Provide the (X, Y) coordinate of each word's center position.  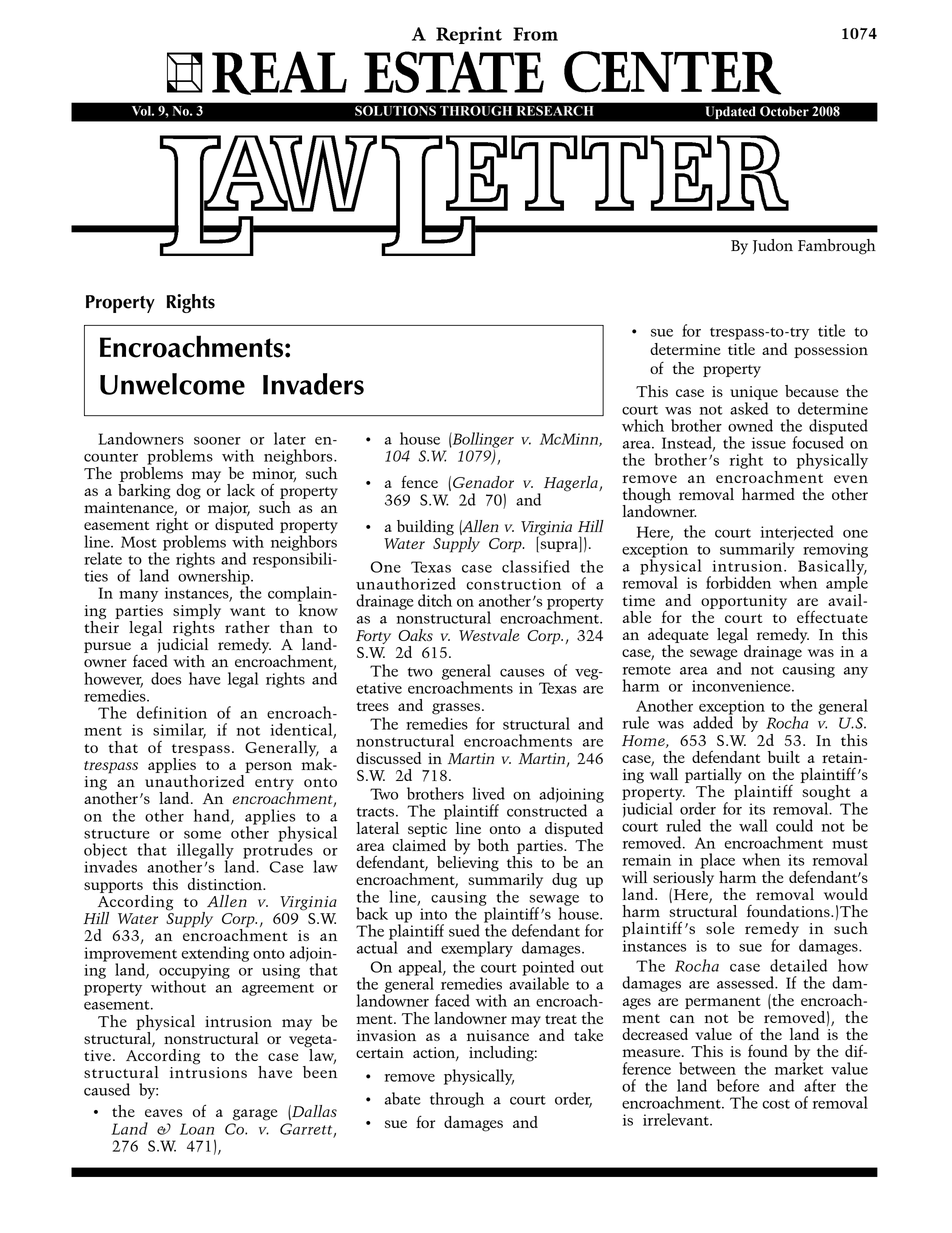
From (535, 34)
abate (403, 1098)
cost (776, 1104)
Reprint (469, 35)
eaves (163, 1113)
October (784, 111)
